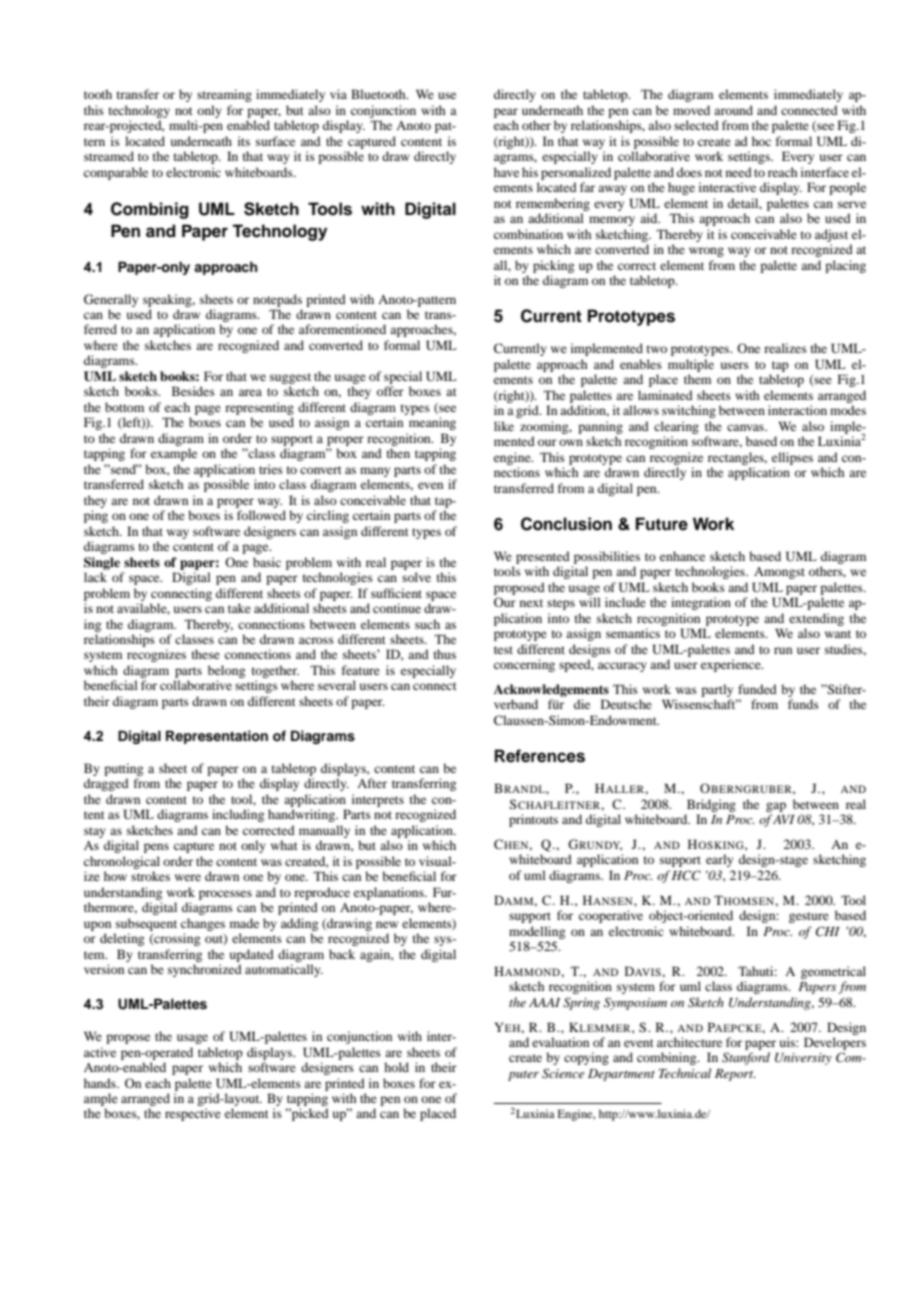 Image resolution: width=924 pixels, height=1308 pixels. What do you see at coordinates (779, 573) in the page?
I see `Amongst` at bounding box center [779, 573].
